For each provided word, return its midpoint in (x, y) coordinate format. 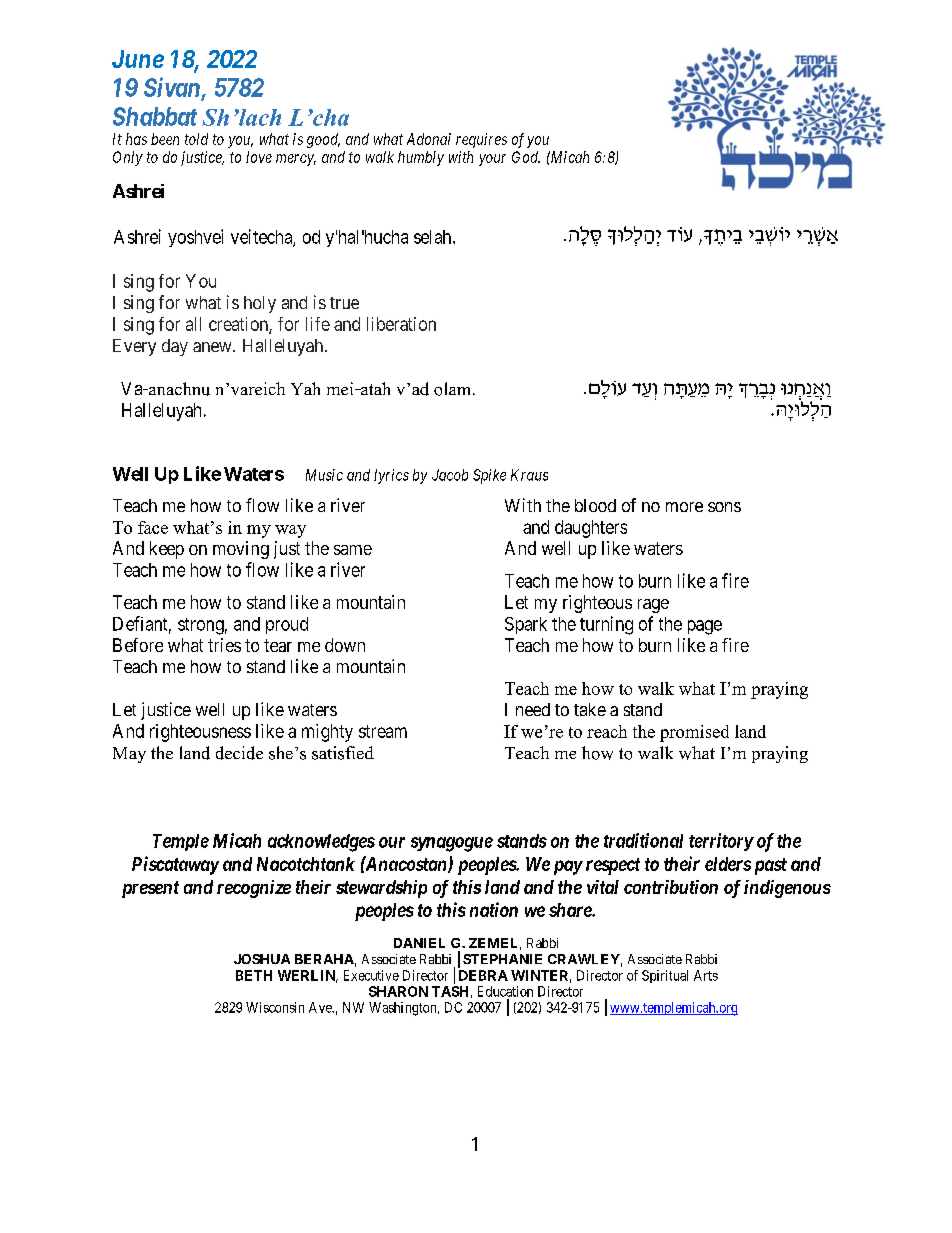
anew (213, 347)
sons (724, 507)
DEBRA (483, 975)
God (526, 157)
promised (694, 733)
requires (481, 140)
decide (239, 753)
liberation (401, 324)
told (196, 139)
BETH (254, 975)
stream (383, 731)
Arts (706, 975)
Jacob (450, 475)
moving (241, 550)
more (684, 507)
